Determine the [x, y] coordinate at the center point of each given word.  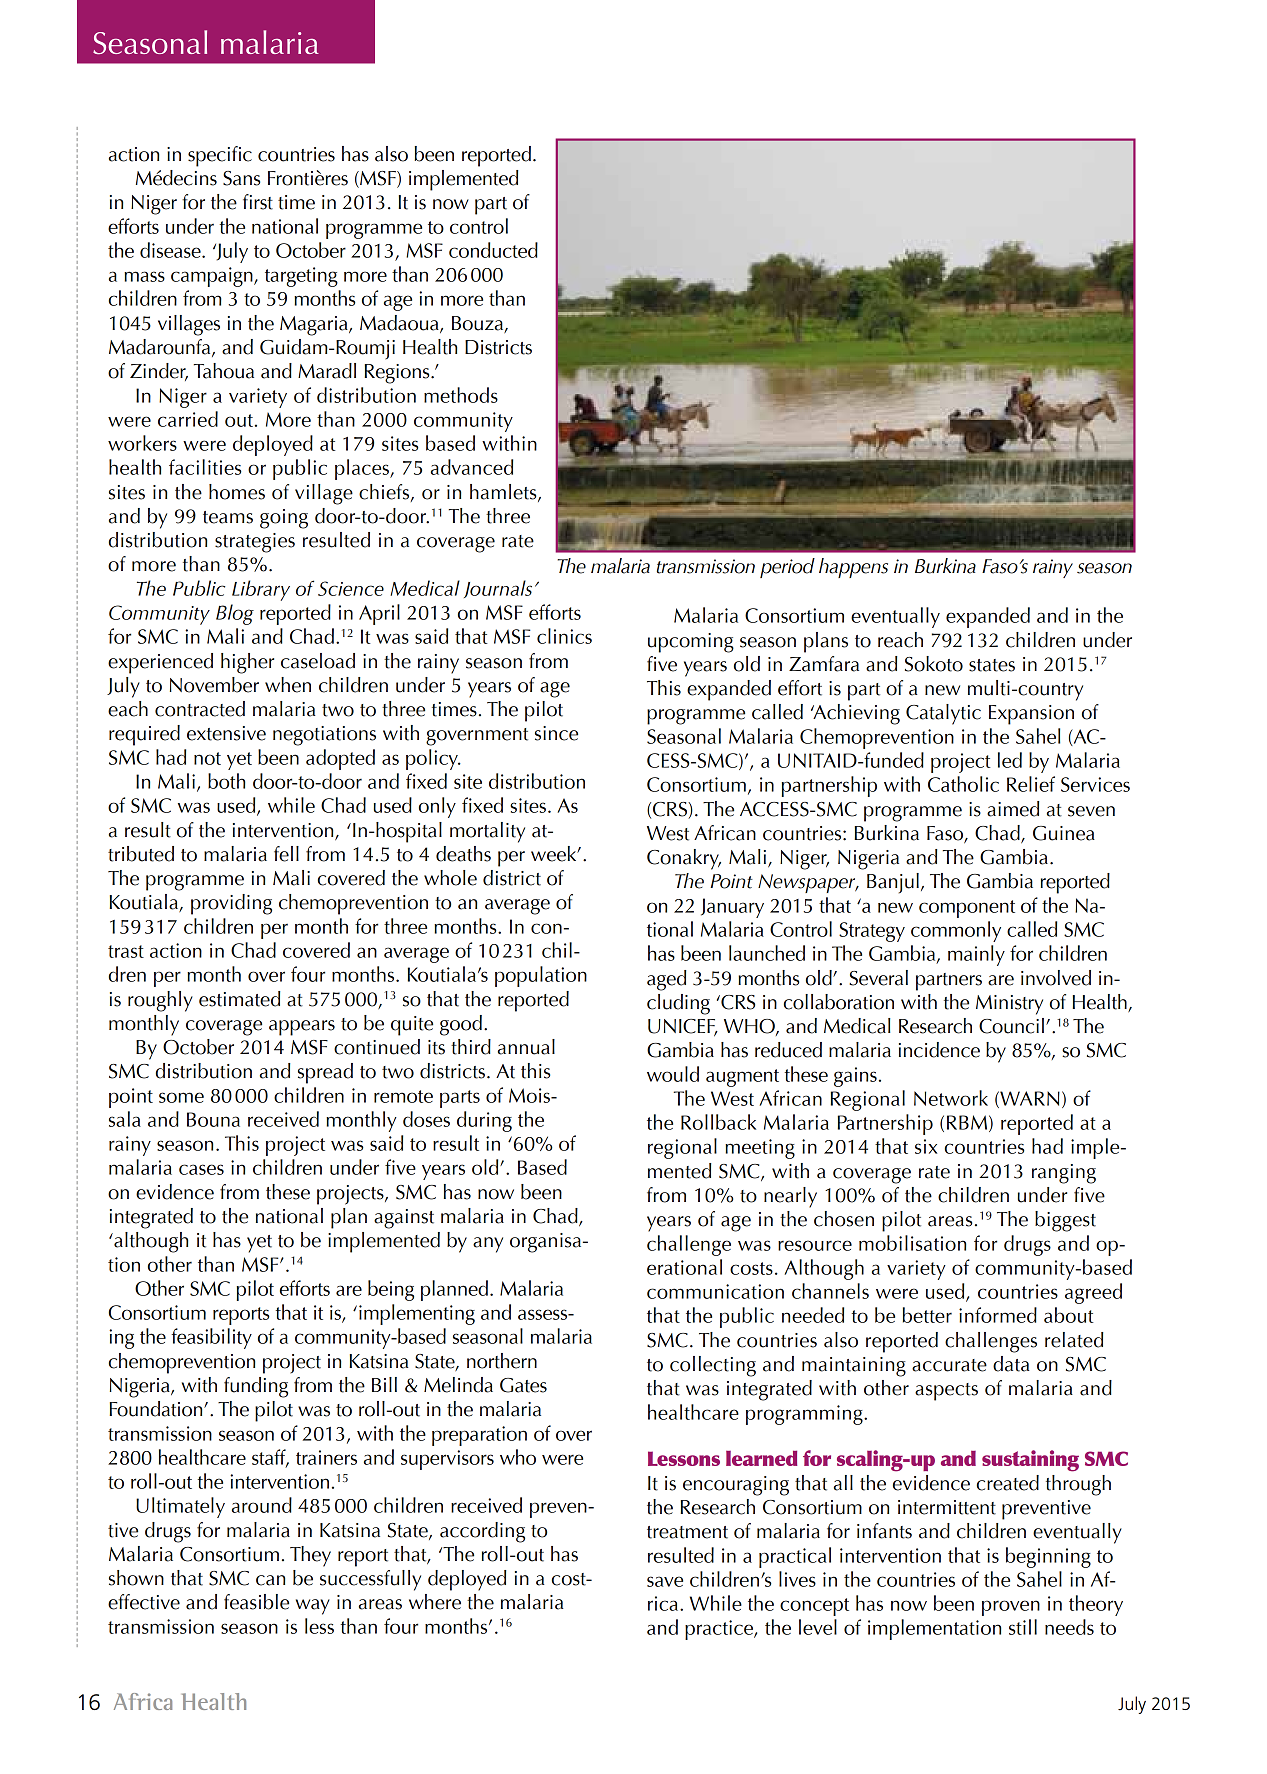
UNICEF [683, 1027]
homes [237, 492]
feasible [256, 1602]
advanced [472, 467]
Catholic [963, 784]
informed [998, 1315]
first [258, 202]
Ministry [1009, 1005]
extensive [226, 733]
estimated [239, 999]
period [787, 568]
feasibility [211, 1338]
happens [853, 568]
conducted [493, 250]
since [556, 733]
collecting [713, 1366]
